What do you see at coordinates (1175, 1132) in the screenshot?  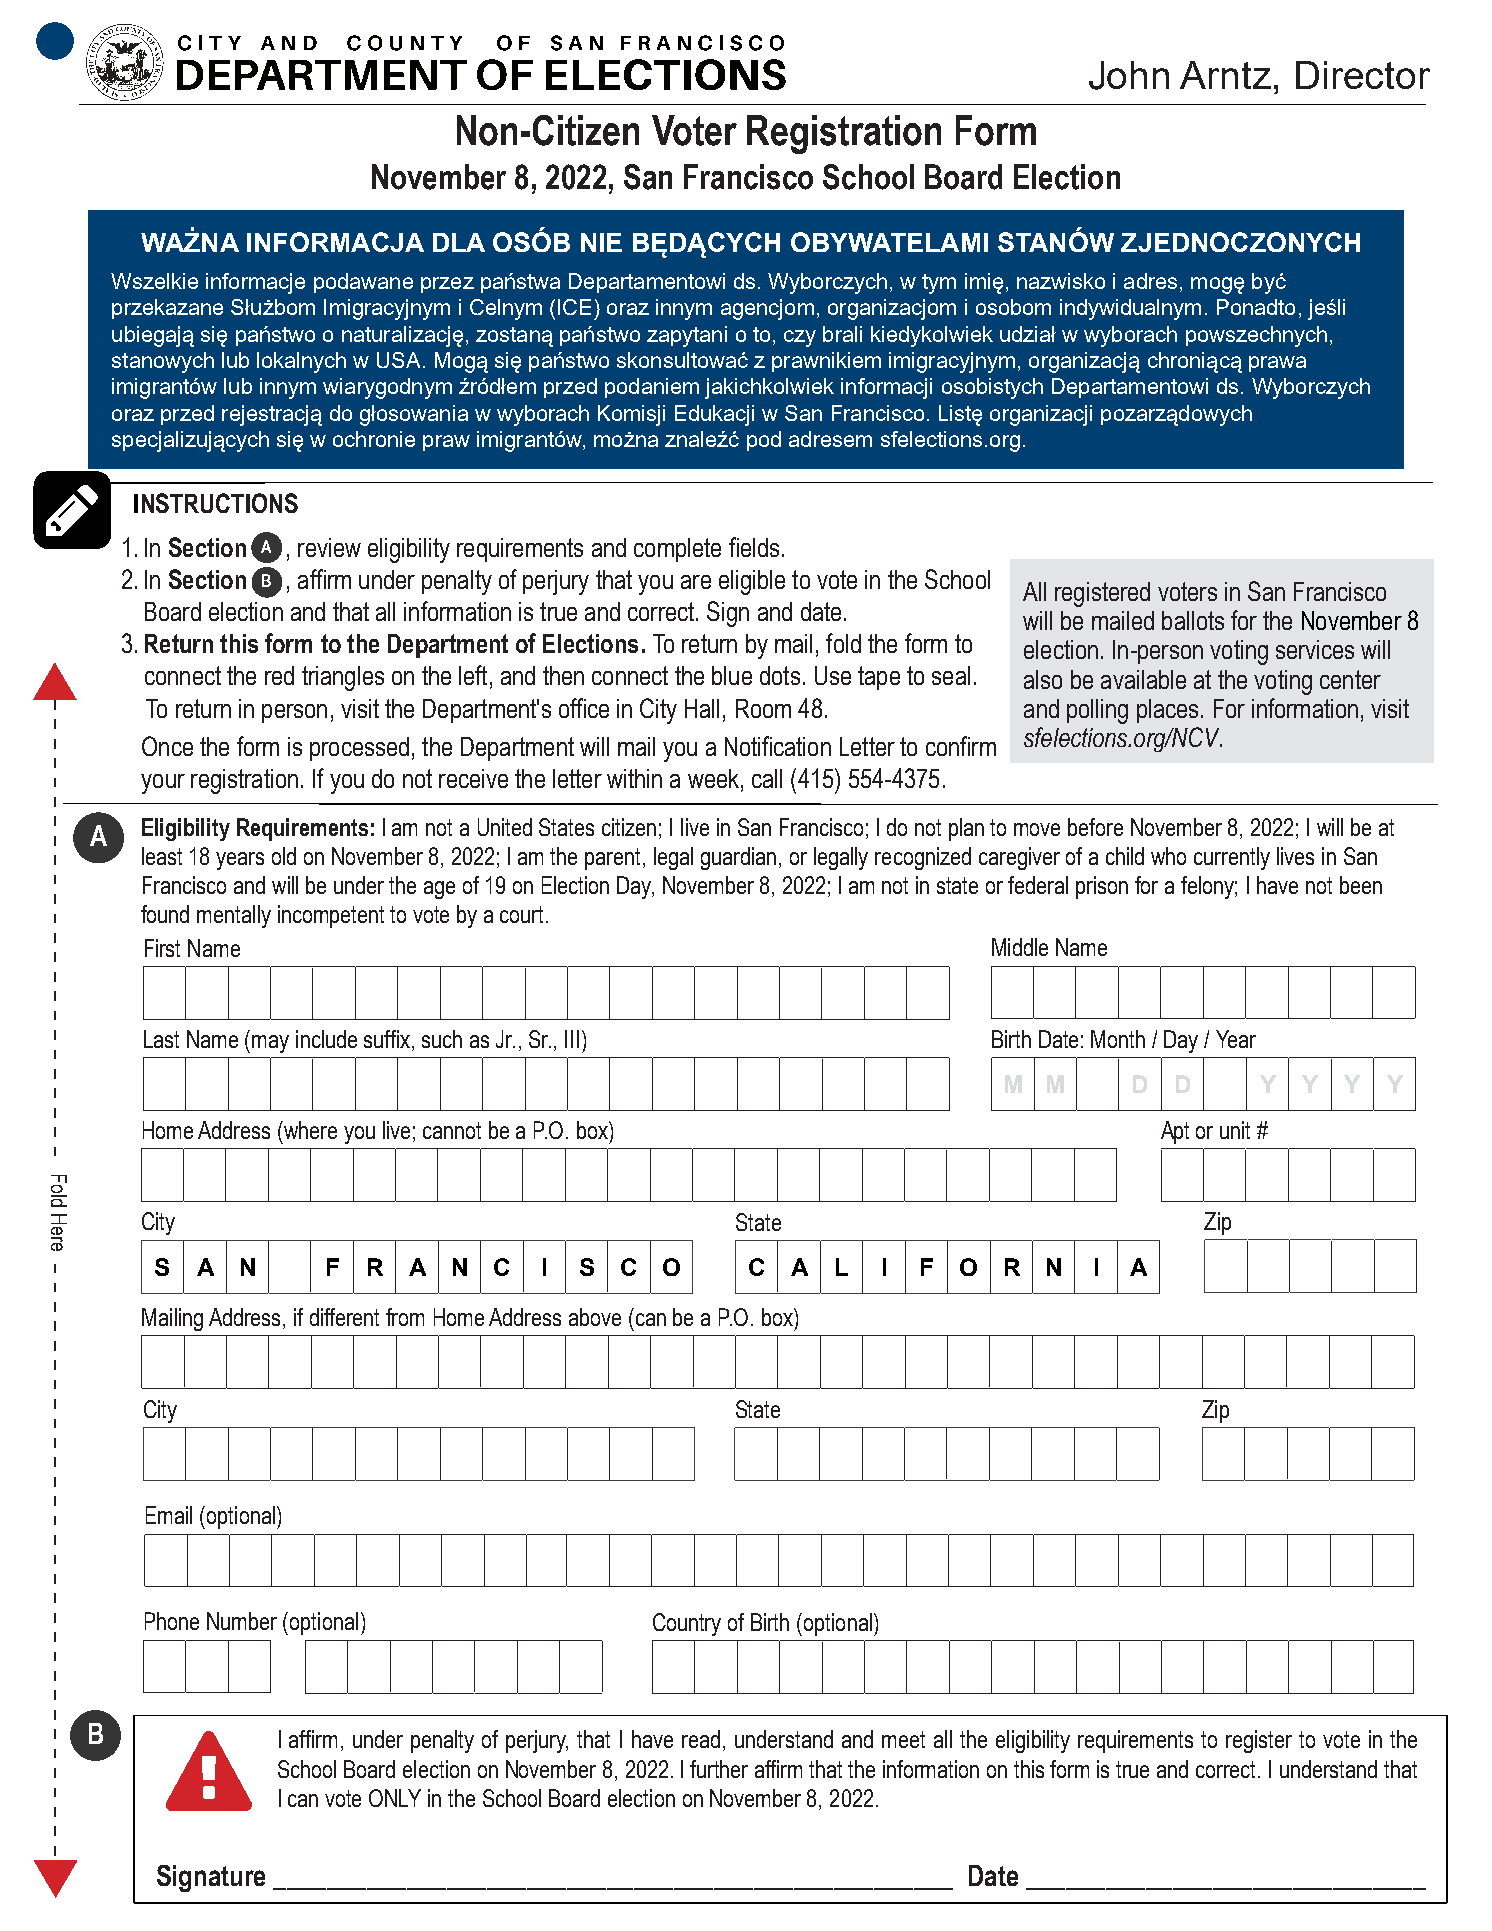 I see `Apt` at bounding box center [1175, 1132].
